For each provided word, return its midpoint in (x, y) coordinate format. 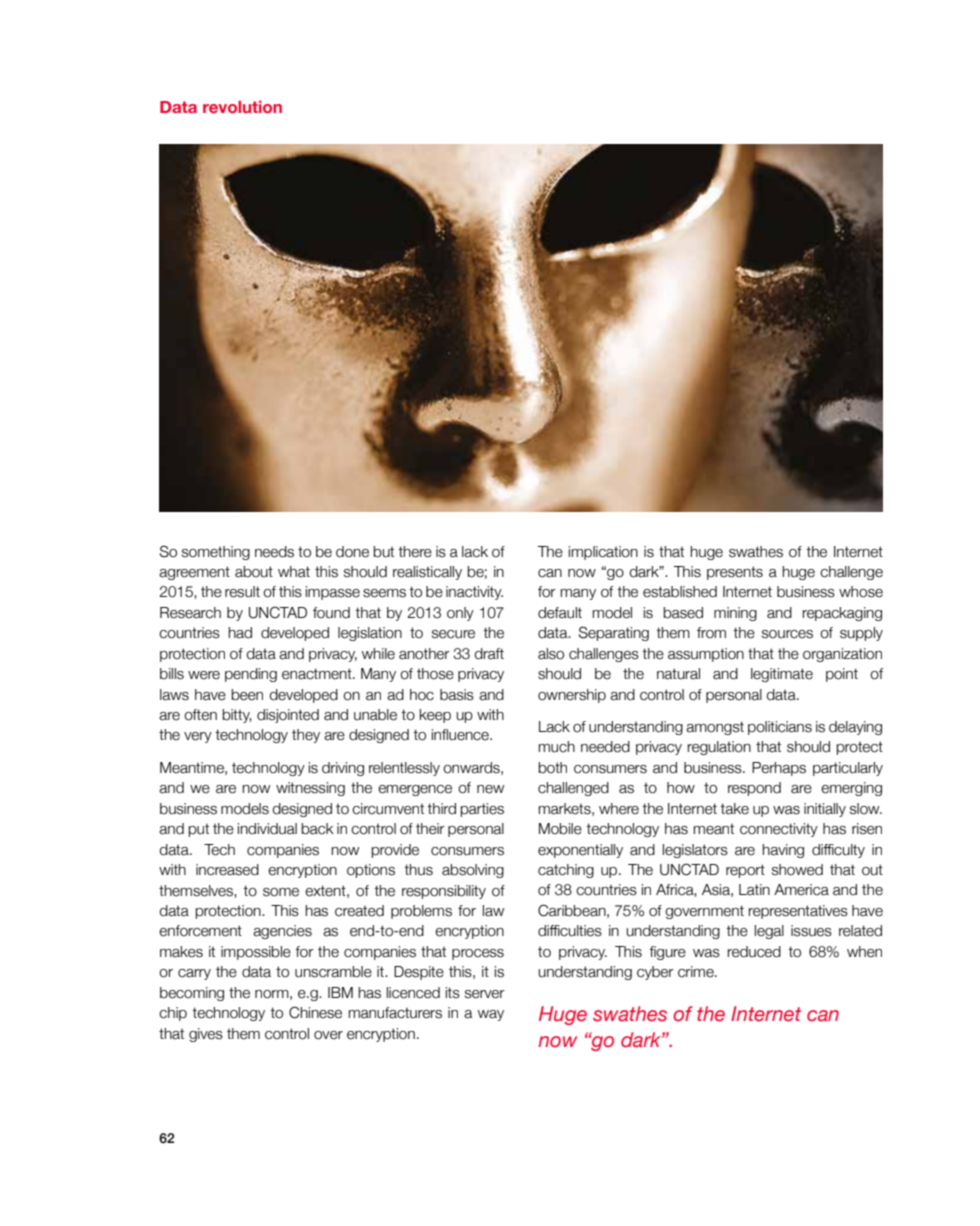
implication (603, 553)
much (556, 747)
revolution (242, 107)
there (415, 552)
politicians (780, 728)
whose (861, 592)
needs (274, 552)
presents (735, 573)
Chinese (315, 1012)
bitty (237, 716)
